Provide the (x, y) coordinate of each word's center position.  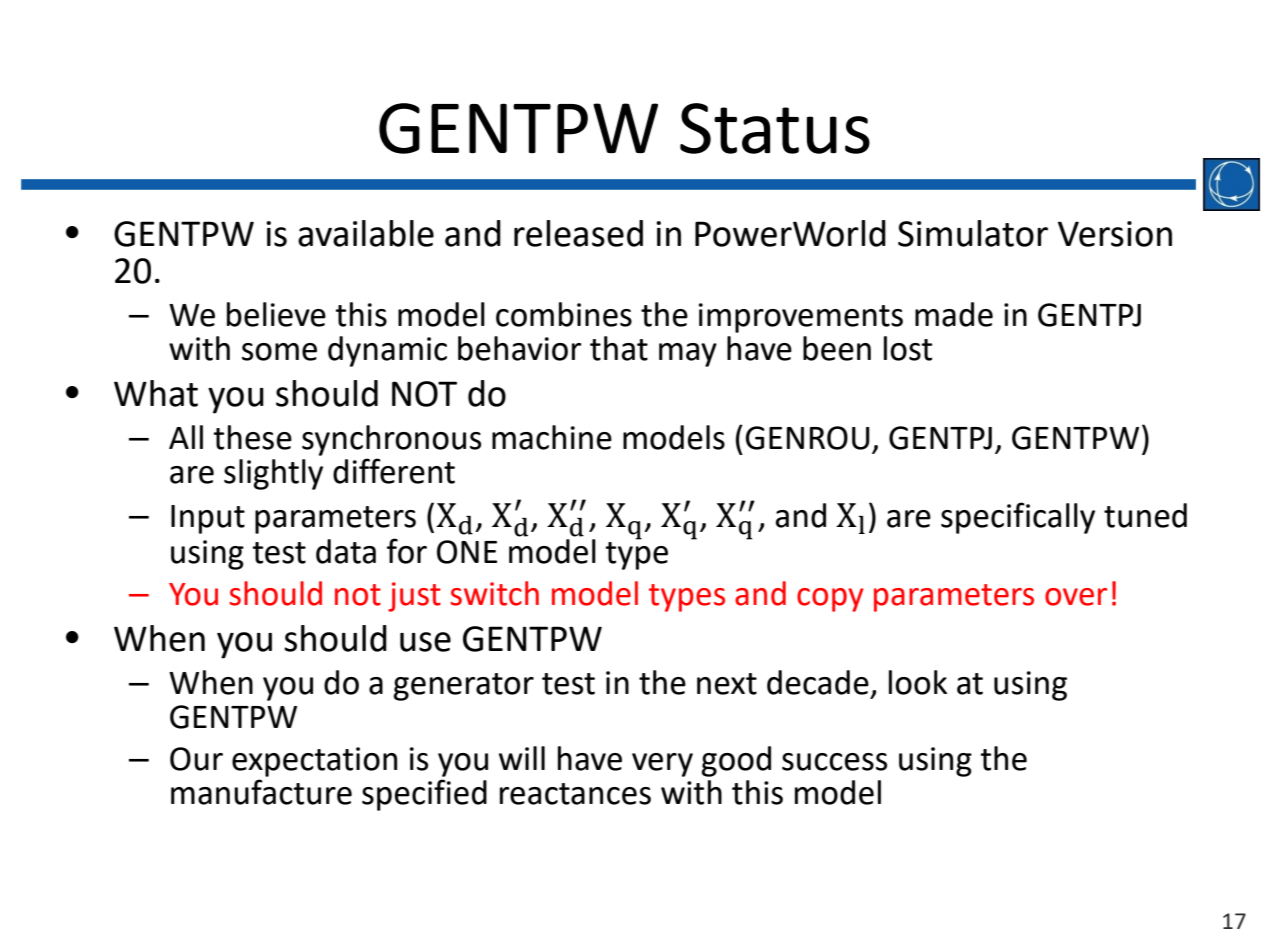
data (346, 551)
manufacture (261, 792)
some (279, 352)
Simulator (973, 233)
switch (494, 593)
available (366, 233)
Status (775, 128)
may (688, 355)
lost (908, 348)
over (1076, 597)
